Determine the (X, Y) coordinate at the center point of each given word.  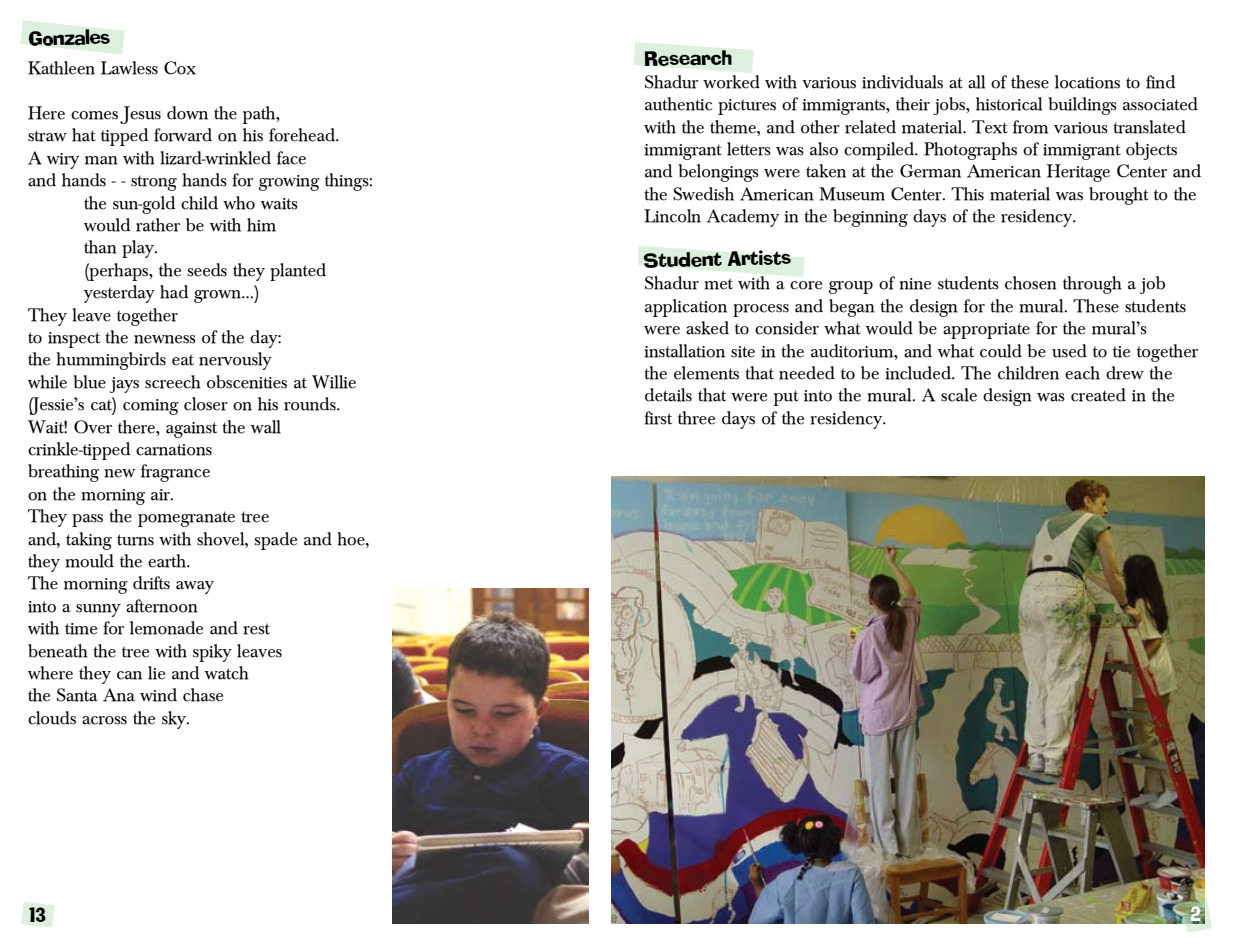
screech (172, 382)
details (668, 395)
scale (959, 395)
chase (203, 695)
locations (1087, 82)
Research (688, 58)
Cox (180, 68)
